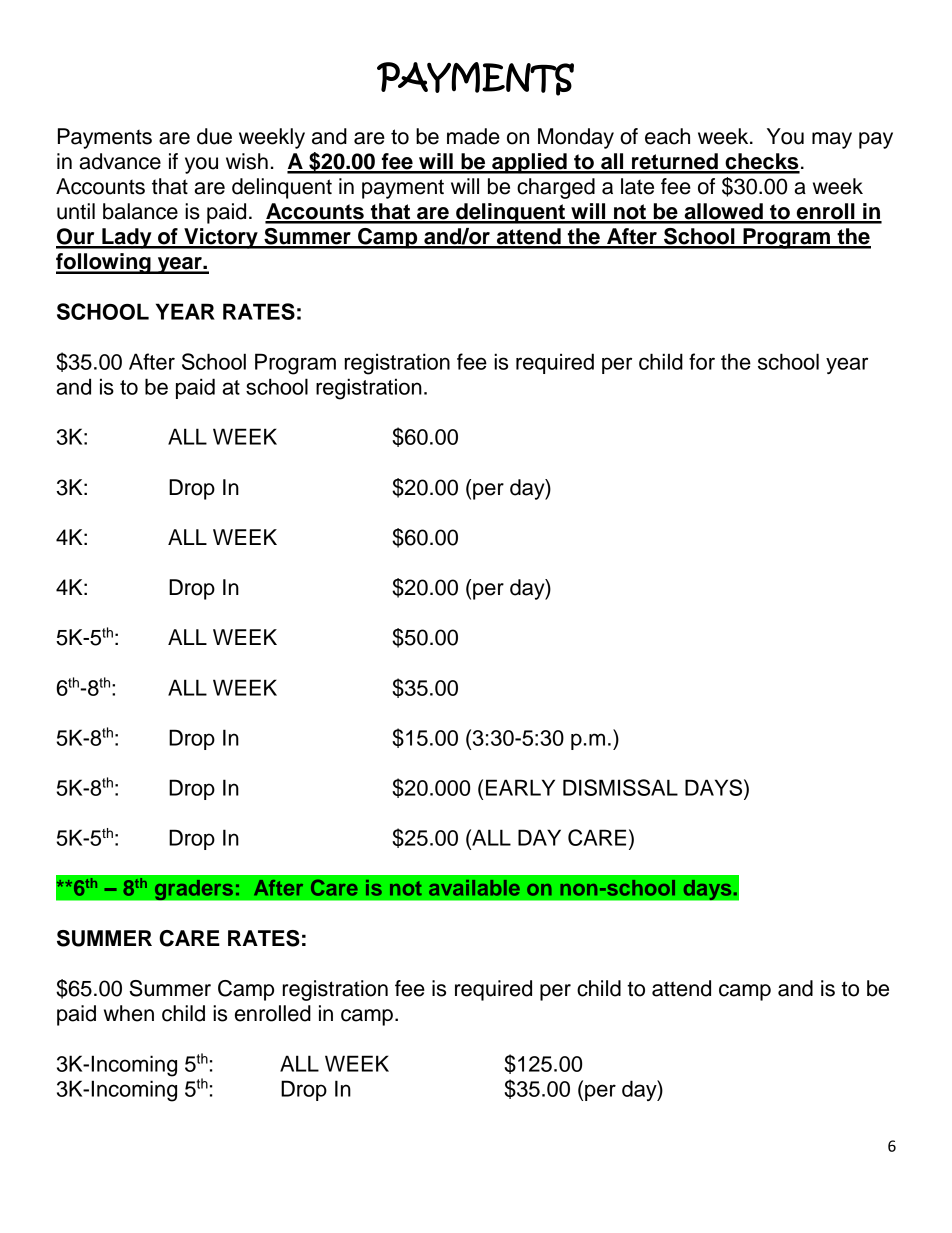 The width and height of the screenshot is (952, 1233). Describe the element at coordinates (120, 161) in the screenshot. I see `advance` at that location.
